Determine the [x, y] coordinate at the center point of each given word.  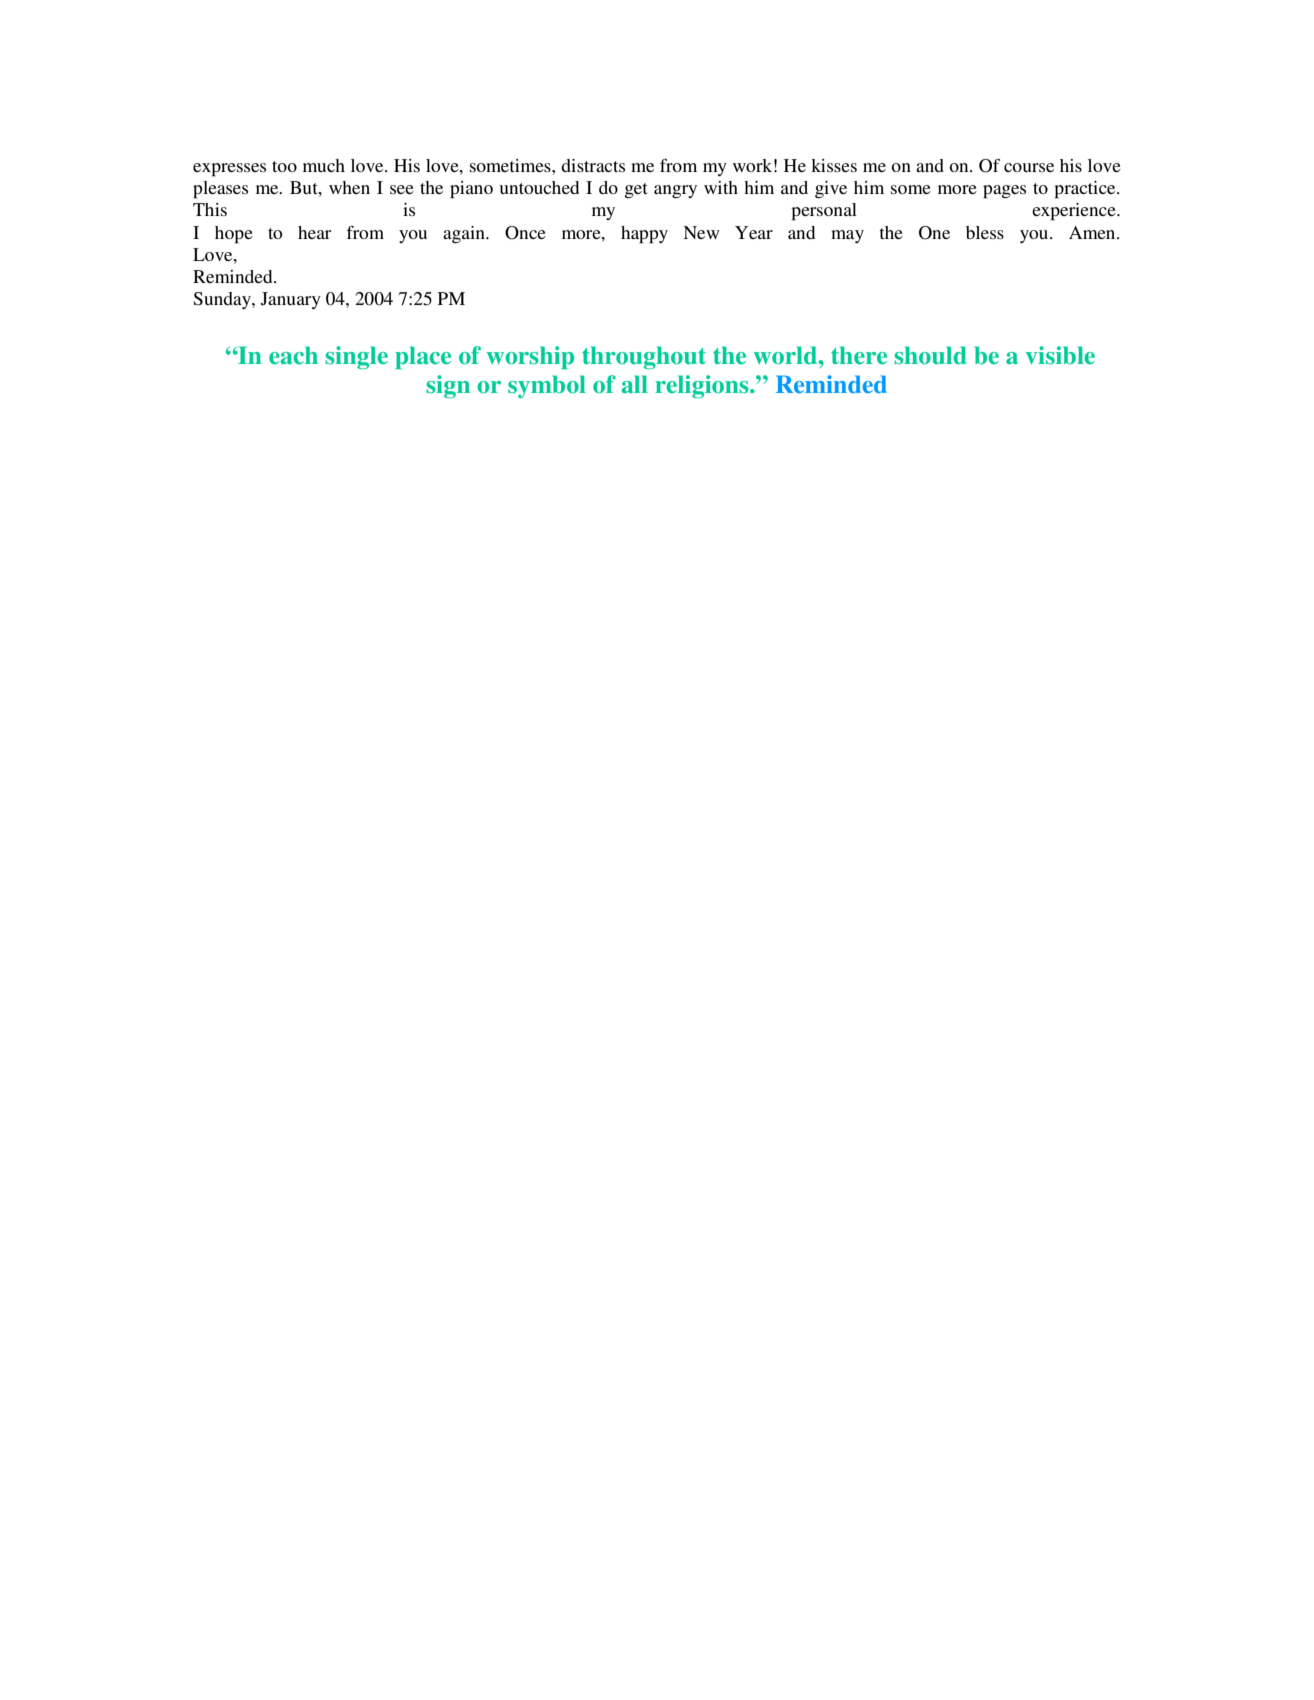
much [324, 165]
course [1029, 167]
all [634, 384]
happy [644, 235]
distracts [593, 165]
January [291, 300]
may [847, 236]
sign [448, 386]
